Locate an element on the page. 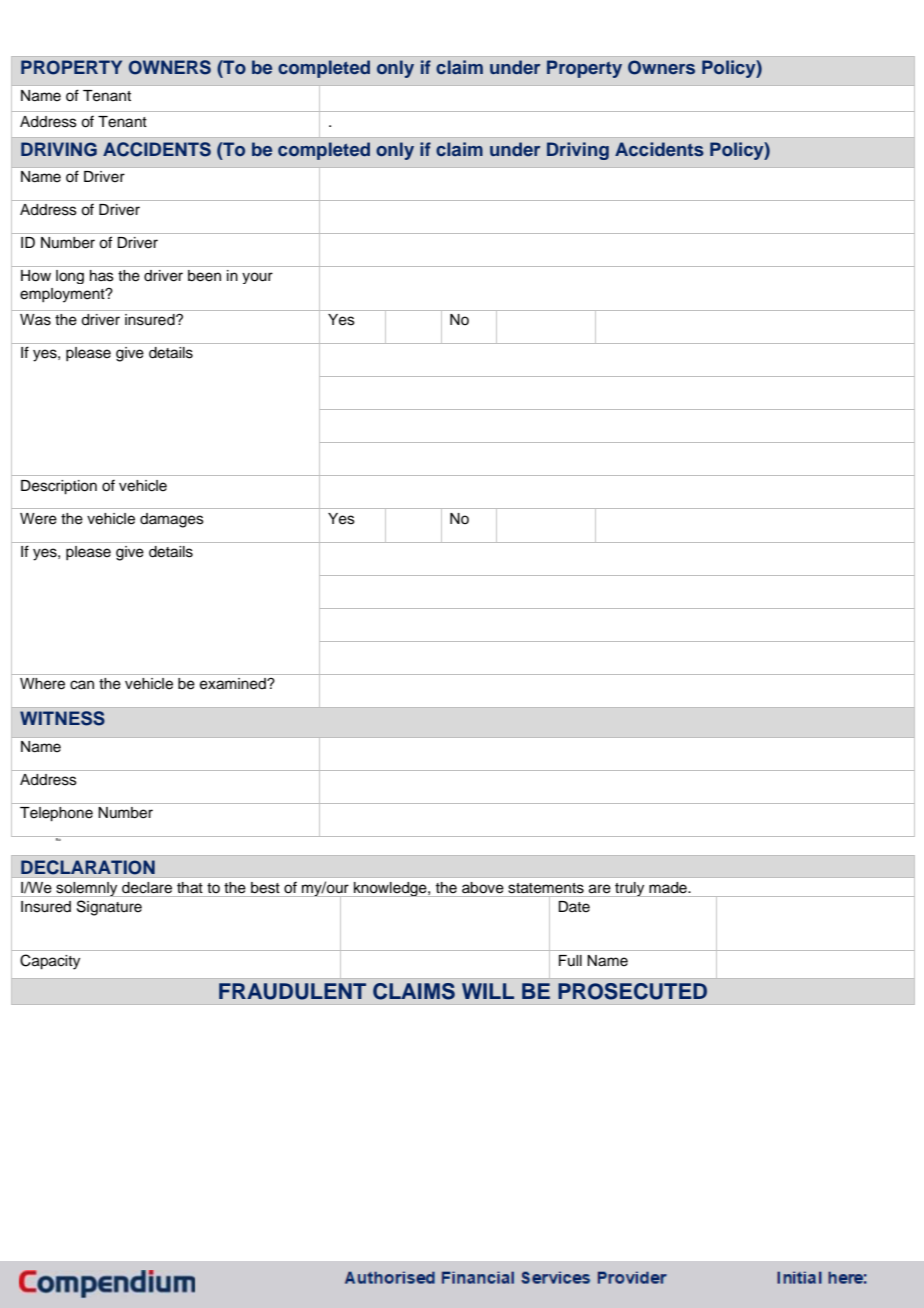 The image size is (924, 1308). made is located at coordinates (669, 887).
